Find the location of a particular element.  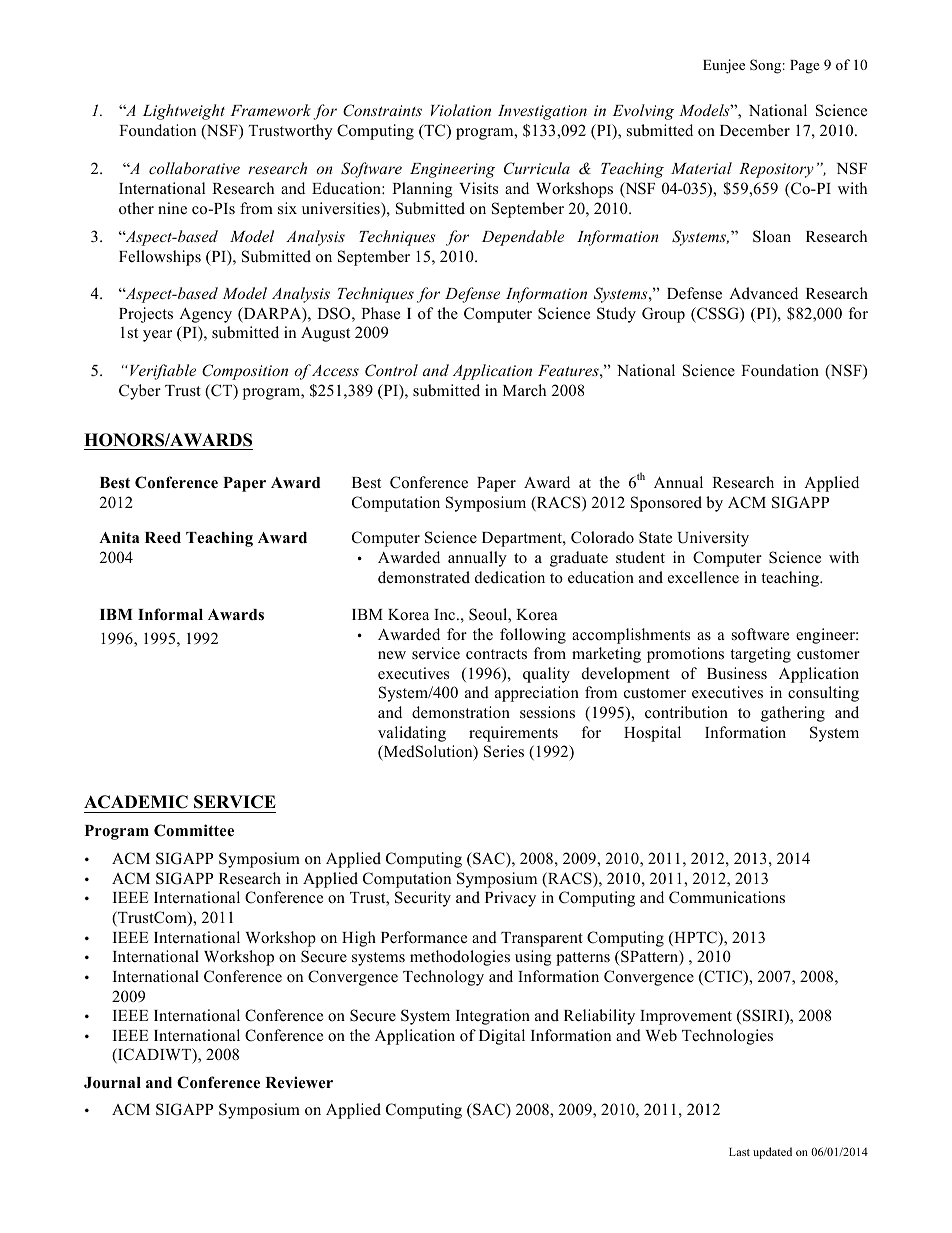

Digital is located at coordinates (502, 1037).
